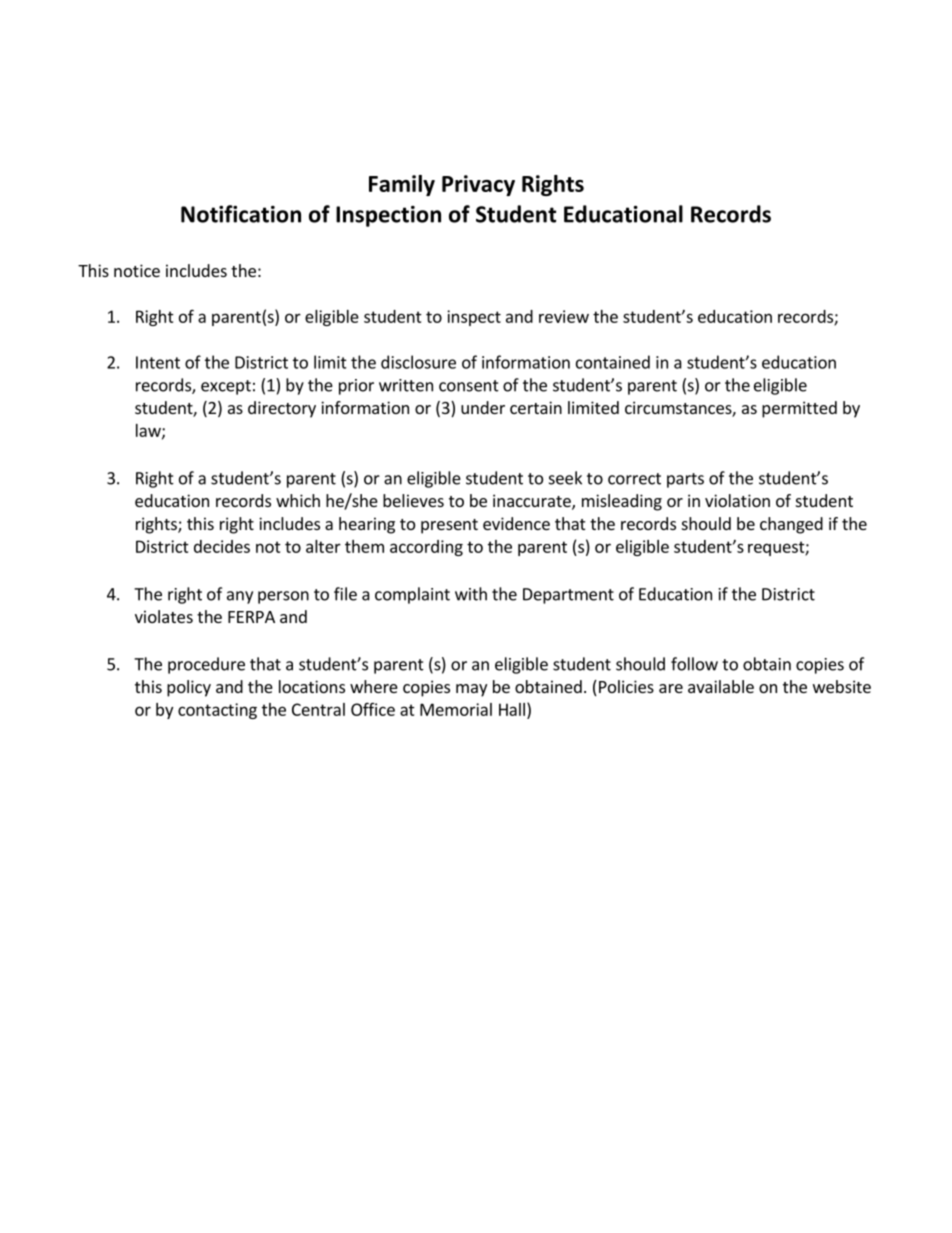 The height and width of the screenshot is (1233, 952). I want to click on decides, so click(222, 546).
